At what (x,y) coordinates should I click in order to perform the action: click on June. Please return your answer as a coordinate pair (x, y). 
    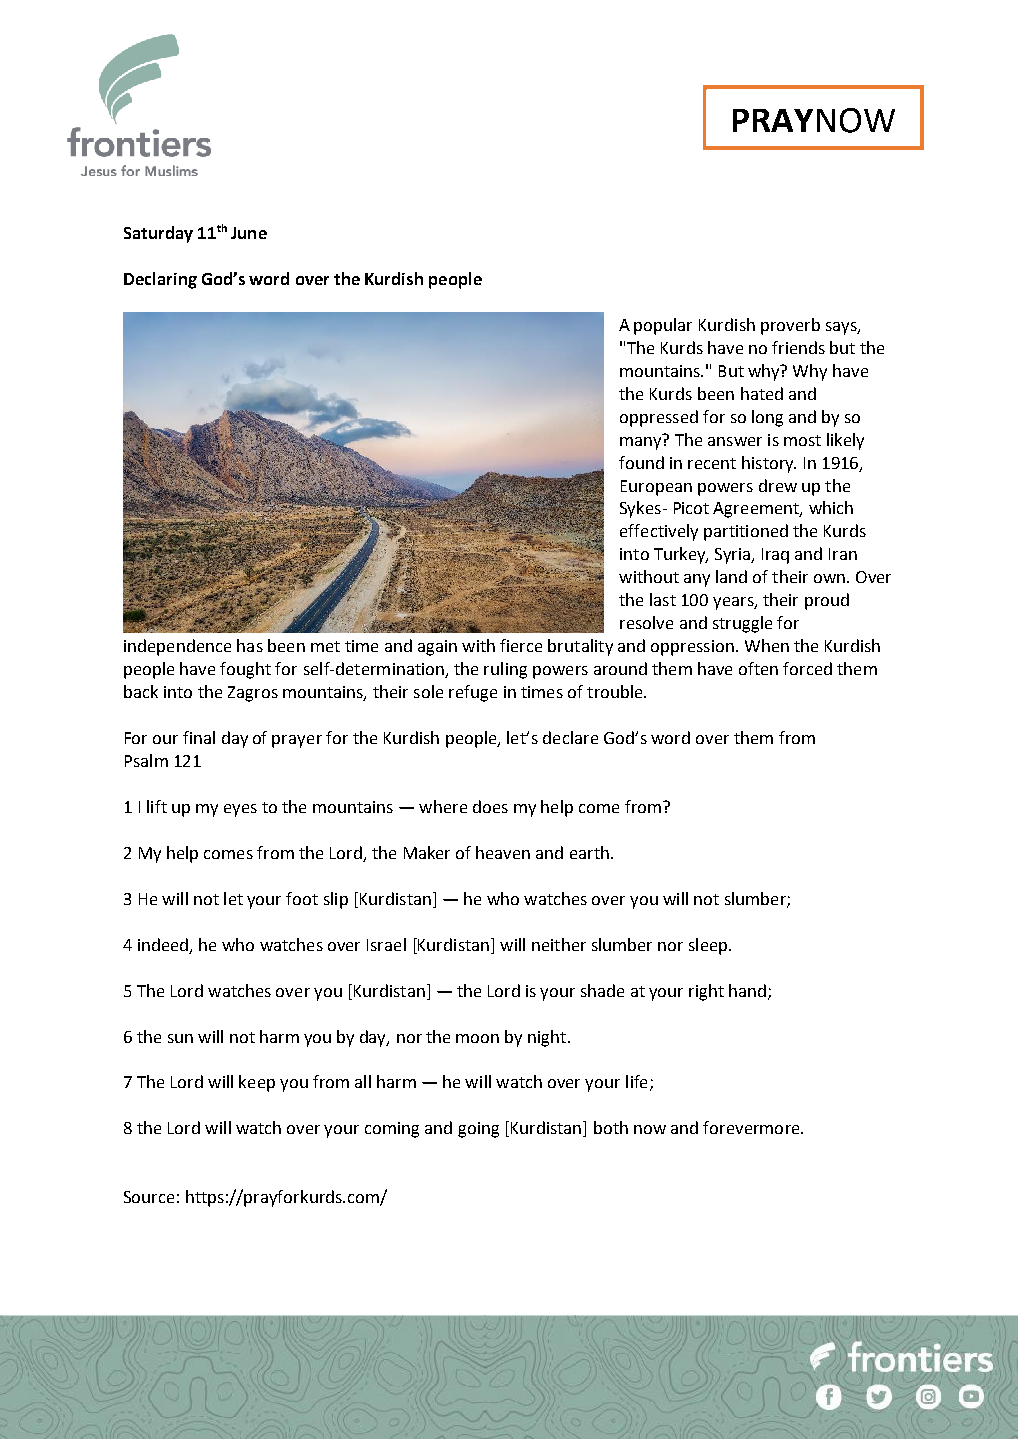
    Looking at the image, I should click on (249, 233).
